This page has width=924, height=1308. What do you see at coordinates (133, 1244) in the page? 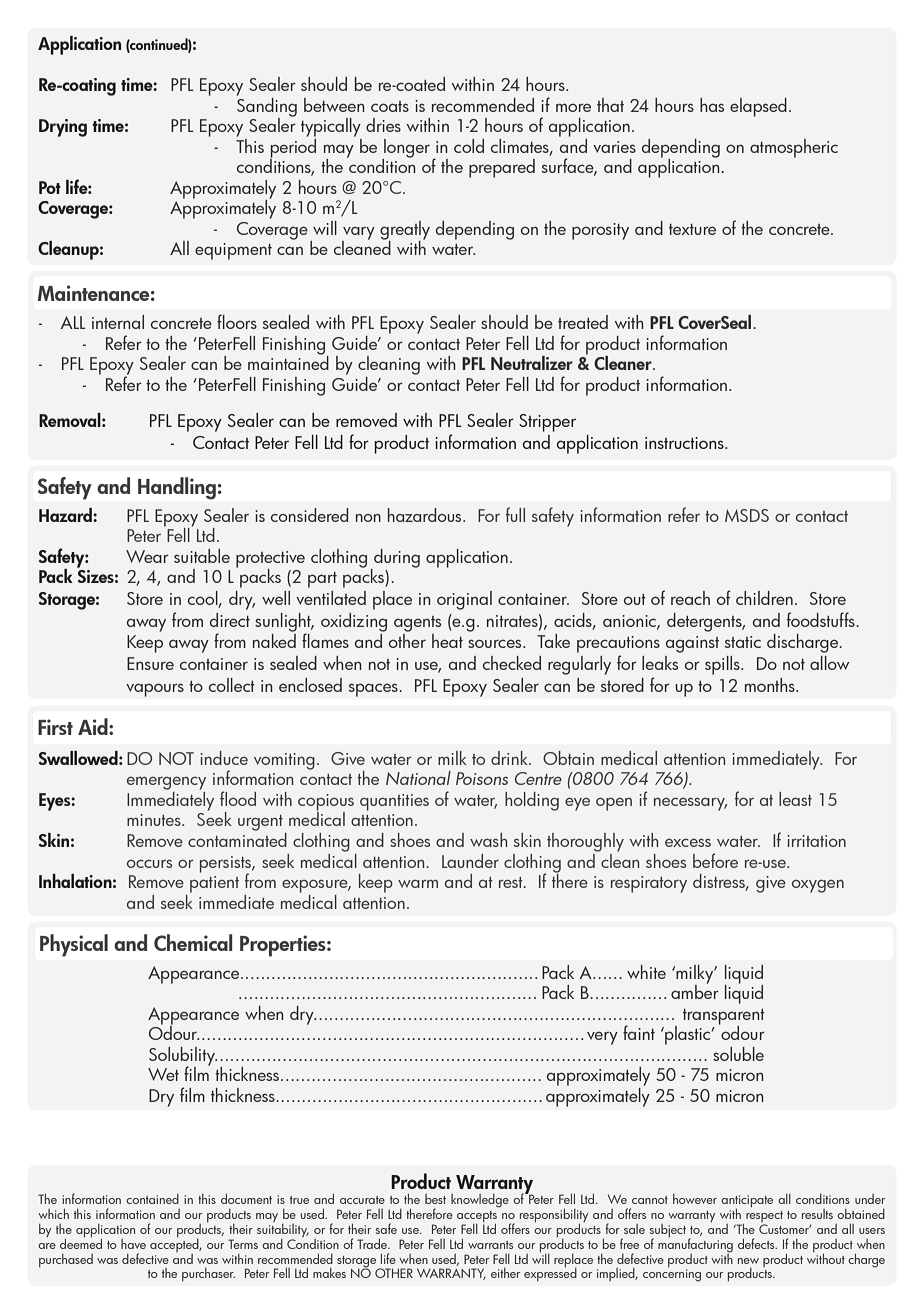
I see `have` at bounding box center [133, 1244].
